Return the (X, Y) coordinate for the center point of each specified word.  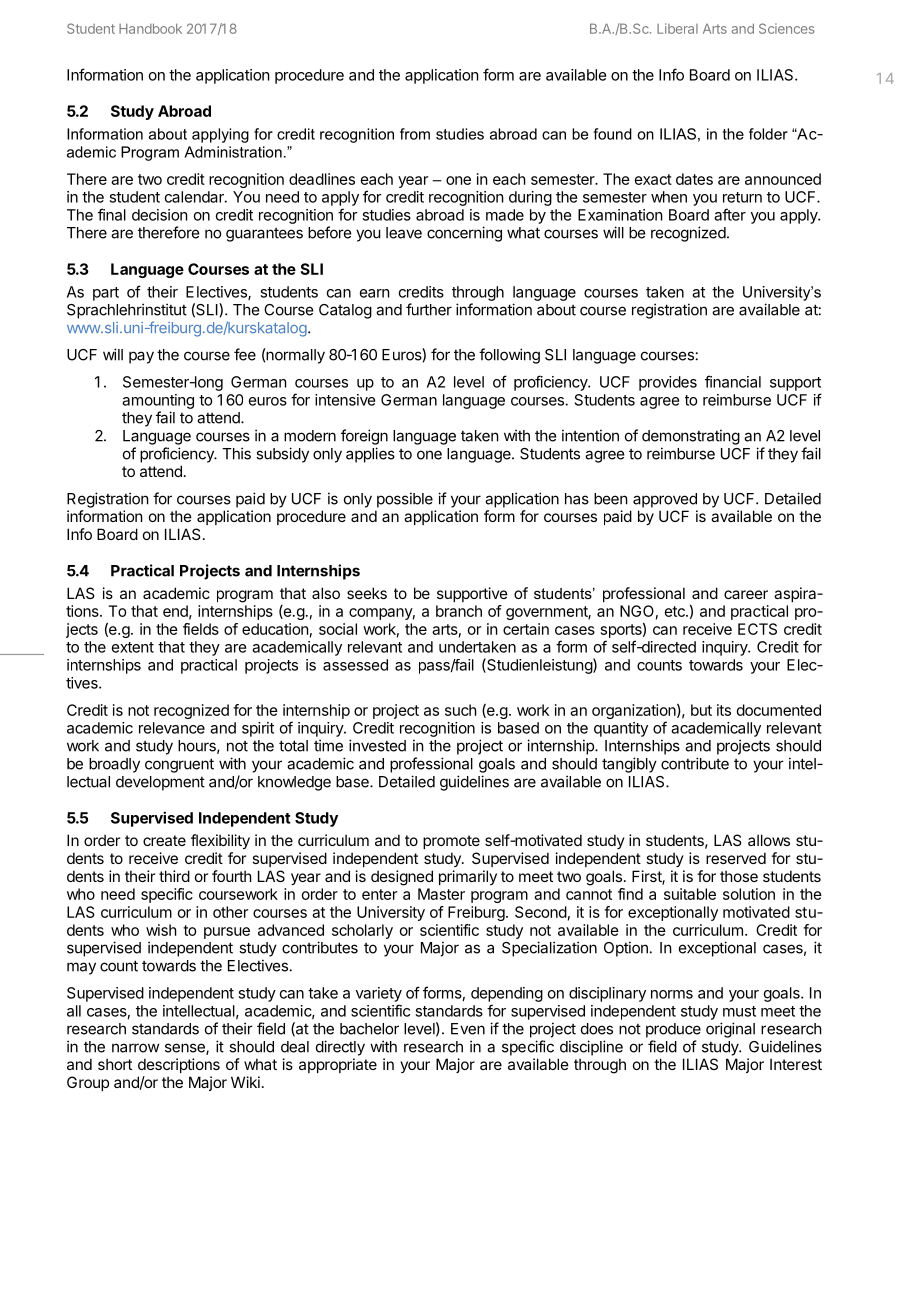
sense (186, 1049)
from (415, 134)
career (746, 594)
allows (769, 840)
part (106, 294)
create (164, 840)
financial (733, 381)
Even (468, 1029)
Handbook (150, 28)
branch (459, 611)
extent (133, 647)
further (429, 309)
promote (451, 842)
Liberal (677, 28)
